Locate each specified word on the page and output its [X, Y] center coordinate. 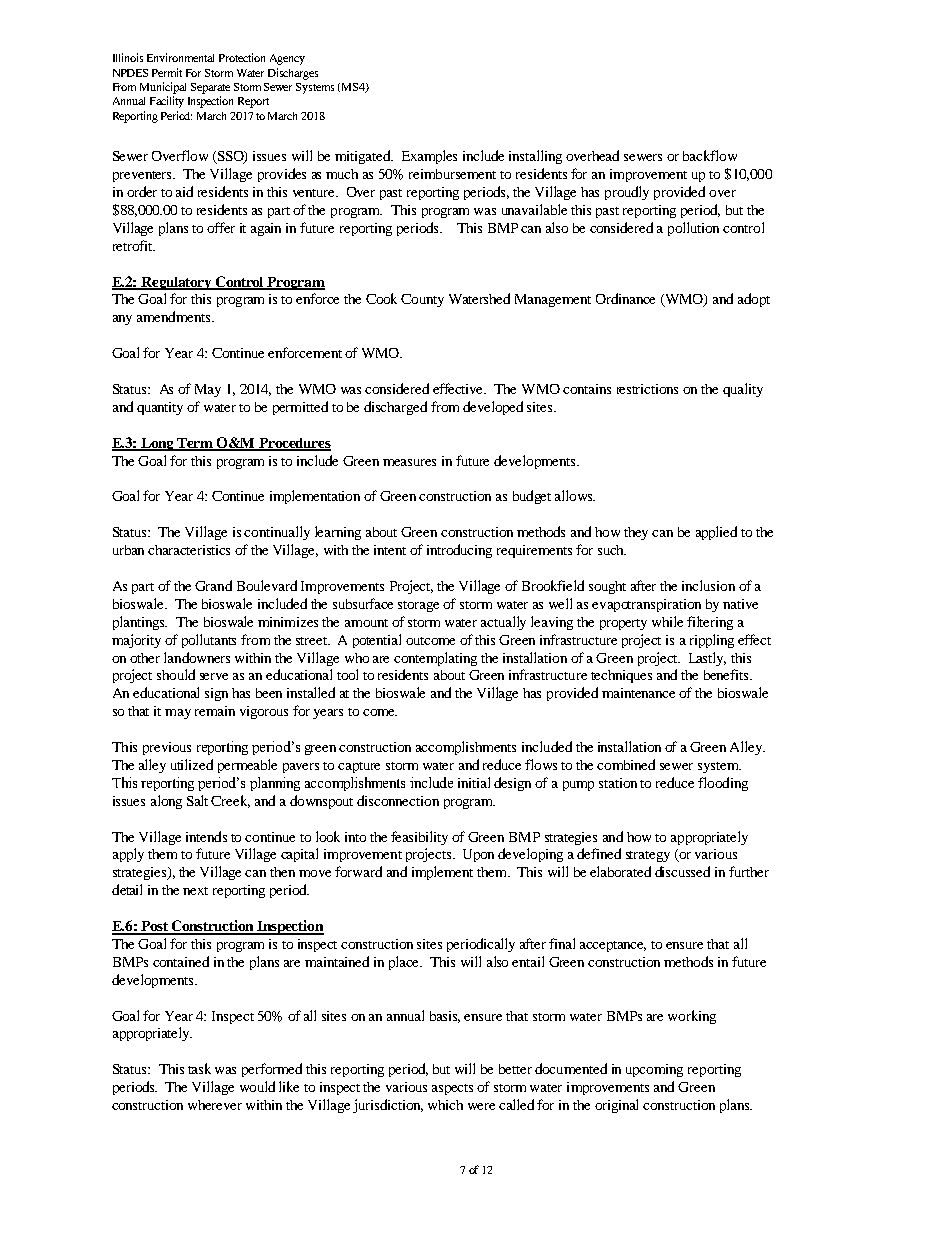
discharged [395, 408]
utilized [192, 764]
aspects [452, 1089]
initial [474, 782]
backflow [710, 155]
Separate [210, 88]
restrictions [647, 389]
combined [626, 764]
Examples [429, 157]
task [199, 1068]
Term [196, 444]
